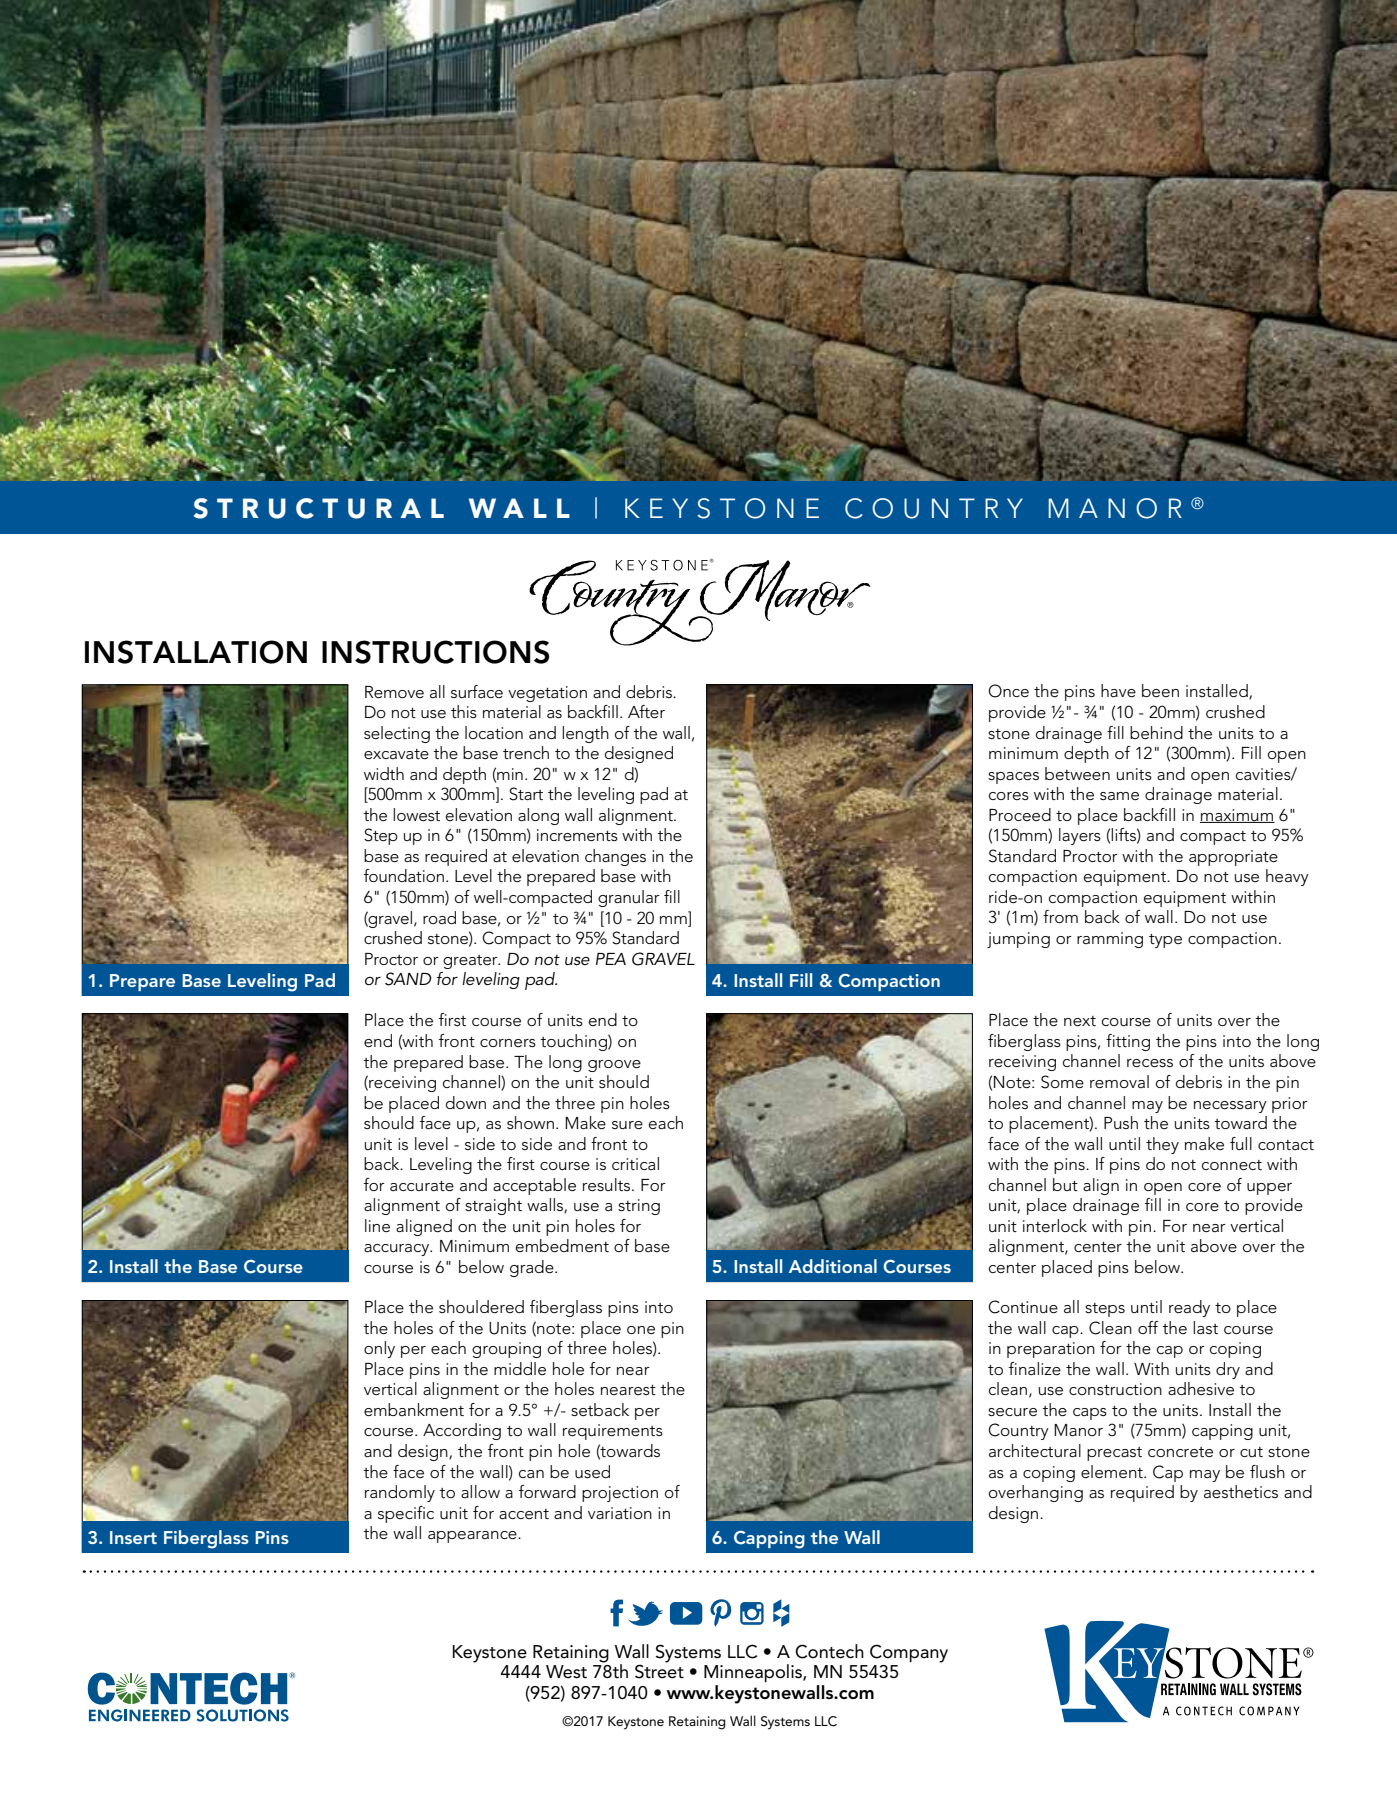  I want to click on construction, so click(1115, 1389).
